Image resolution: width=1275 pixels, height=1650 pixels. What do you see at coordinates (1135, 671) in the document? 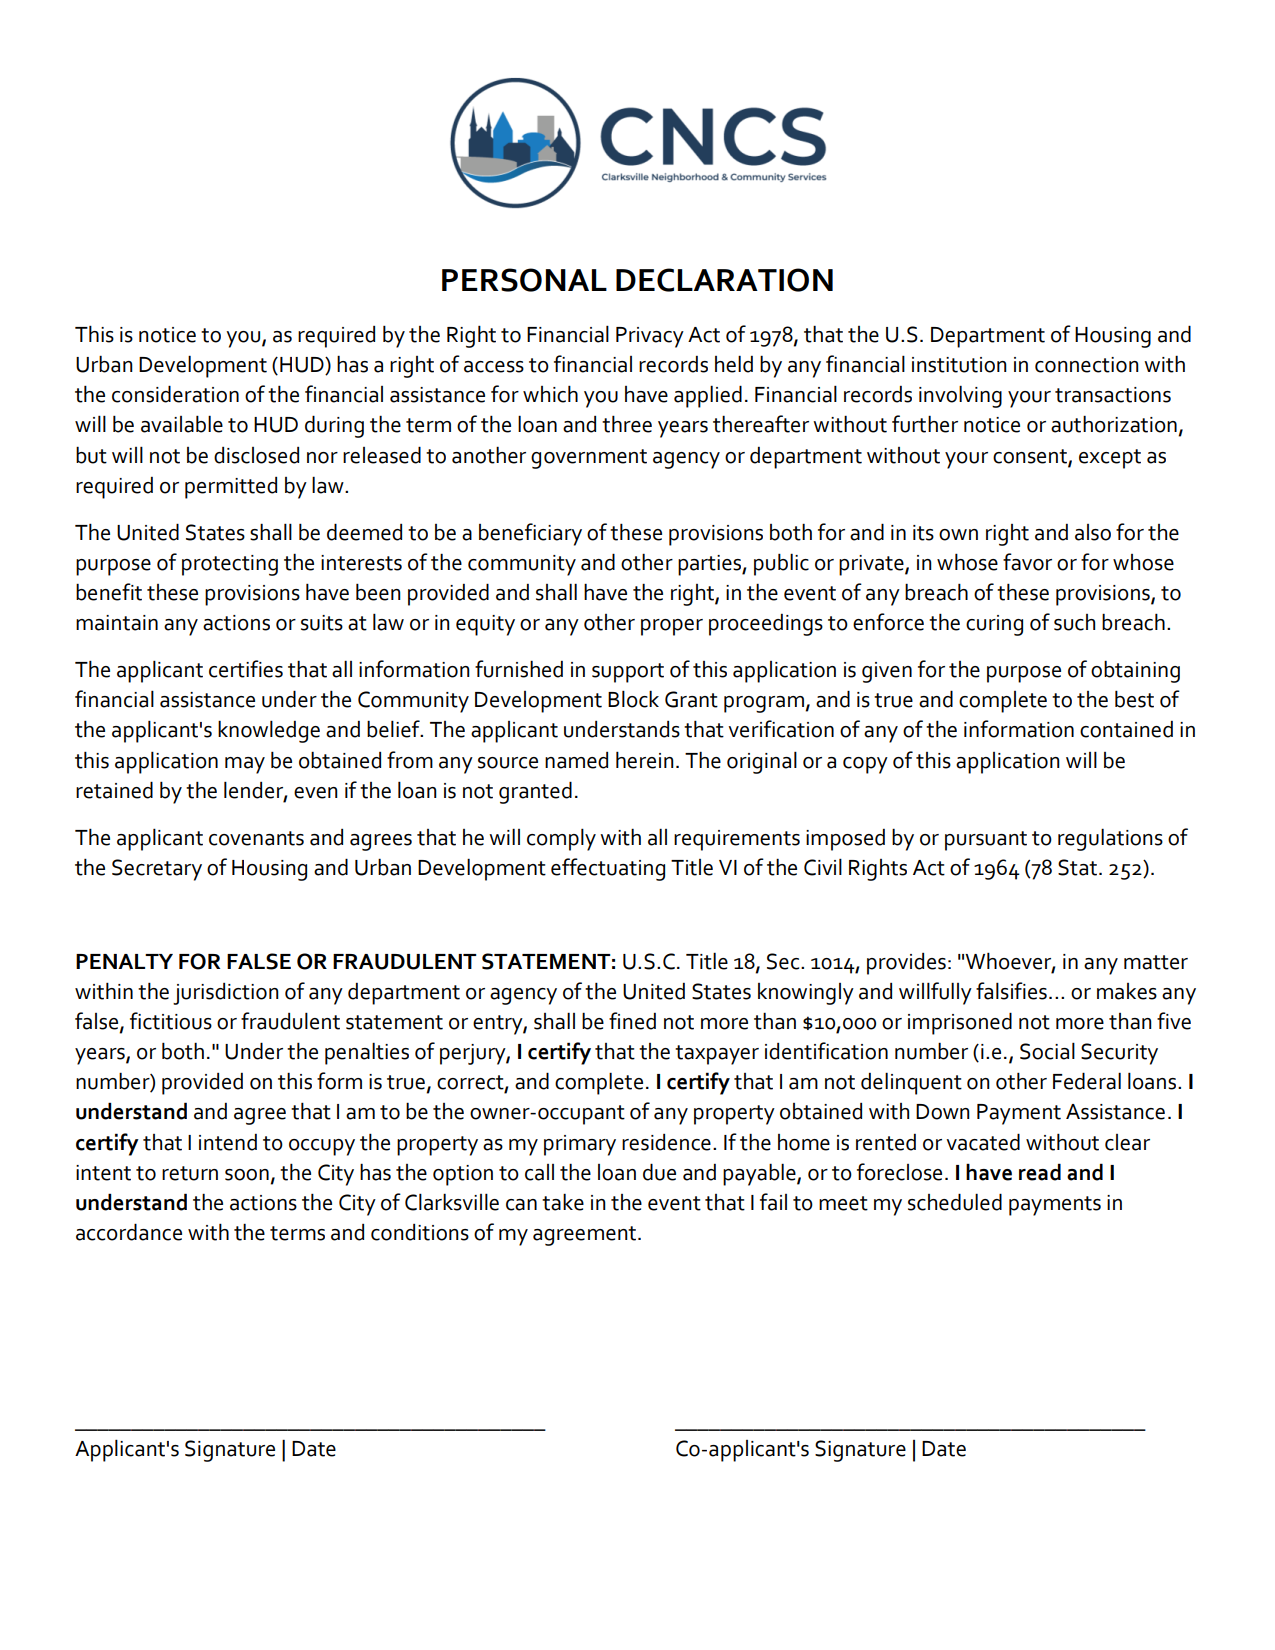
I see `obtaining` at bounding box center [1135, 671].
